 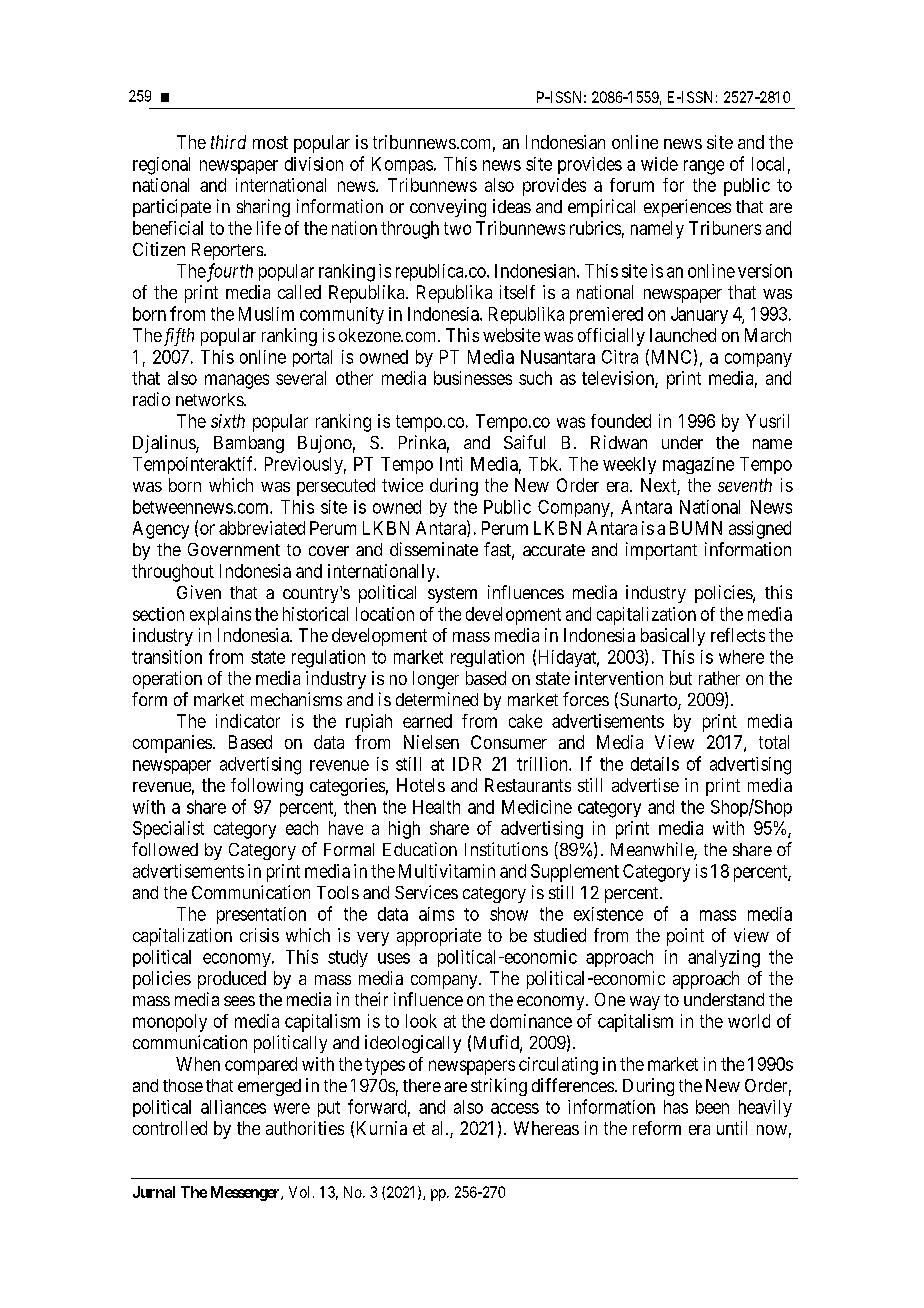 What do you see at coordinates (704, 167) in the image?
I see `range` at bounding box center [704, 167].
